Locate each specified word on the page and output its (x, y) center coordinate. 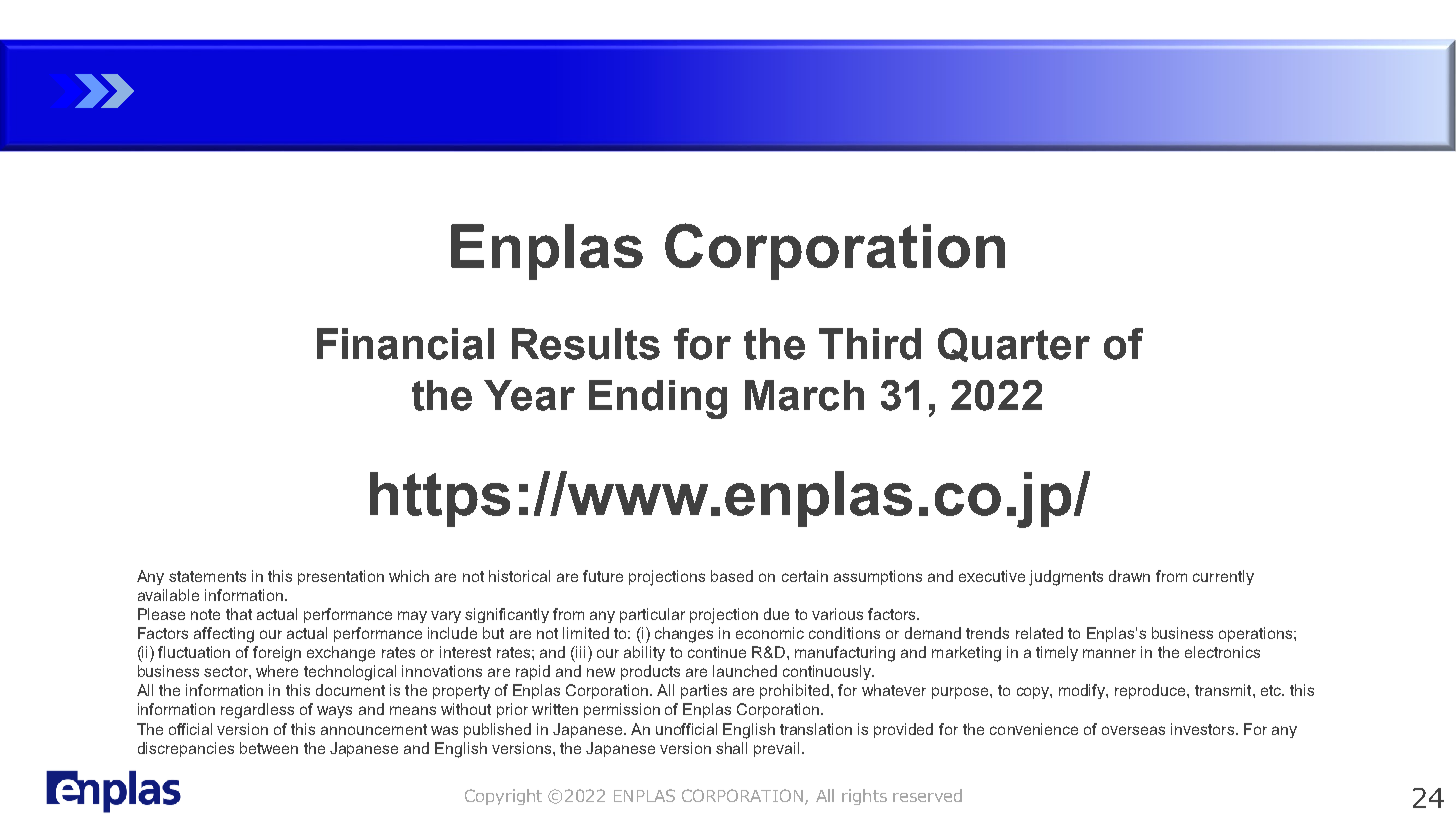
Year (529, 395)
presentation (341, 577)
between (269, 748)
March (804, 395)
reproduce (1151, 691)
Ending (658, 399)
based (732, 576)
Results (586, 344)
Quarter (1014, 345)
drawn (1129, 576)
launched (745, 671)
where (277, 671)
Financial (405, 344)
